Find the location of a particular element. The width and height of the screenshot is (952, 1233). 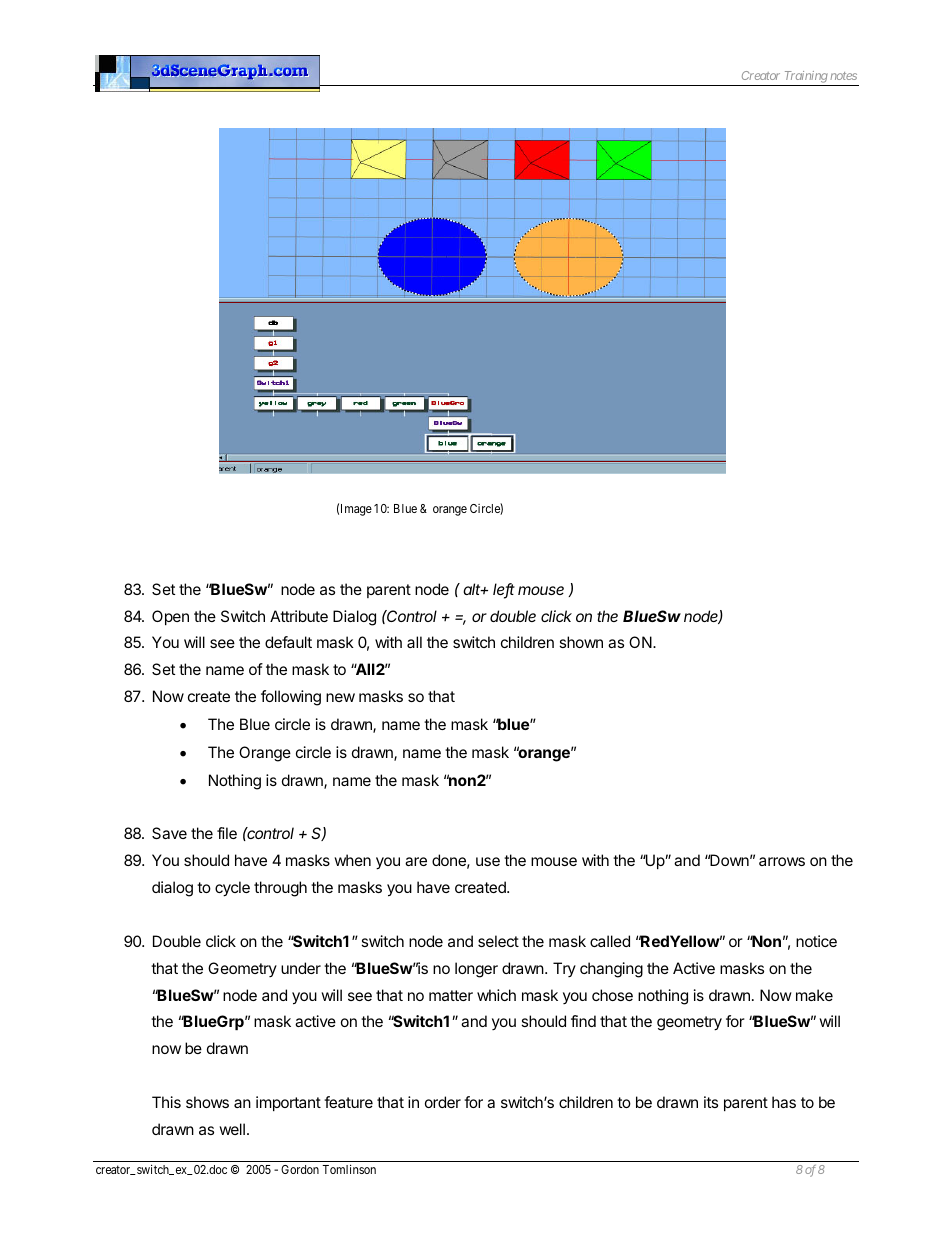

left is located at coordinates (504, 590).
